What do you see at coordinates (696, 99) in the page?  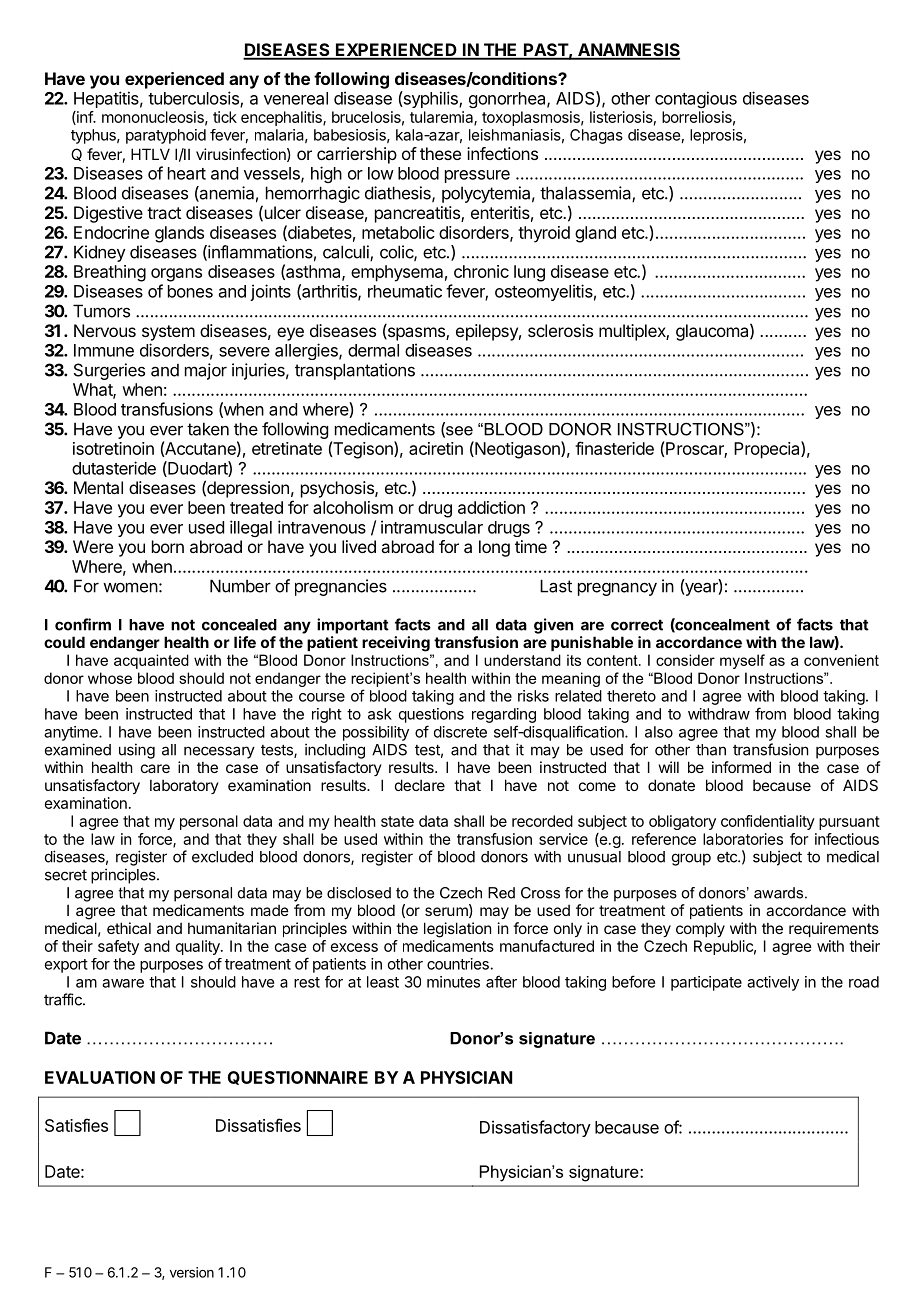 I see `contagious` at bounding box center [696, 99].
